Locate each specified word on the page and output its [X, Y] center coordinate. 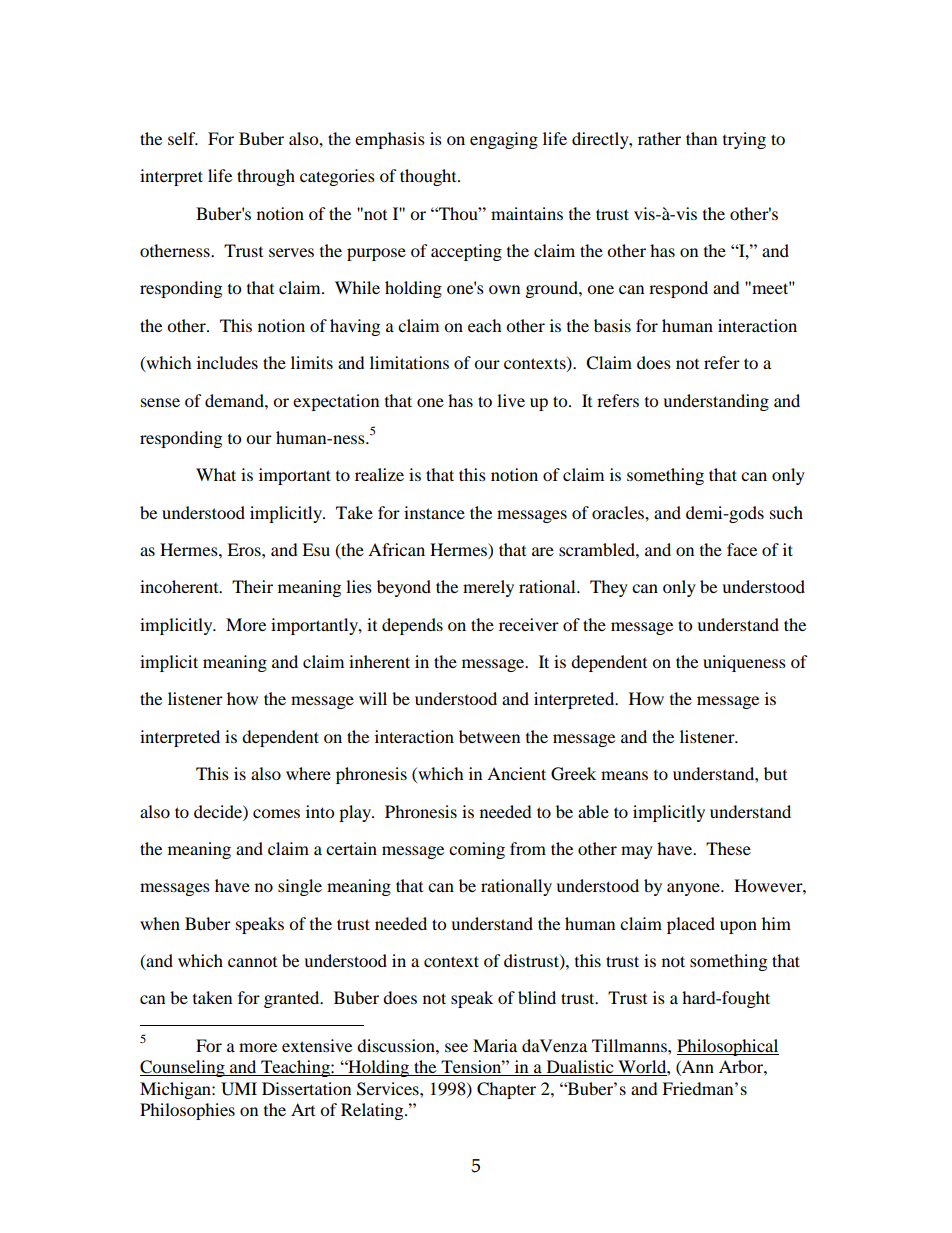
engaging [504, 140]
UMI [239, 1089]
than [701, 138]
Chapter [506, 1090]
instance [434, 512]
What [216, 474]
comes [276, 813]
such [786, 512]
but [775, 773]
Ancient [516, 773]
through [266, 177]
